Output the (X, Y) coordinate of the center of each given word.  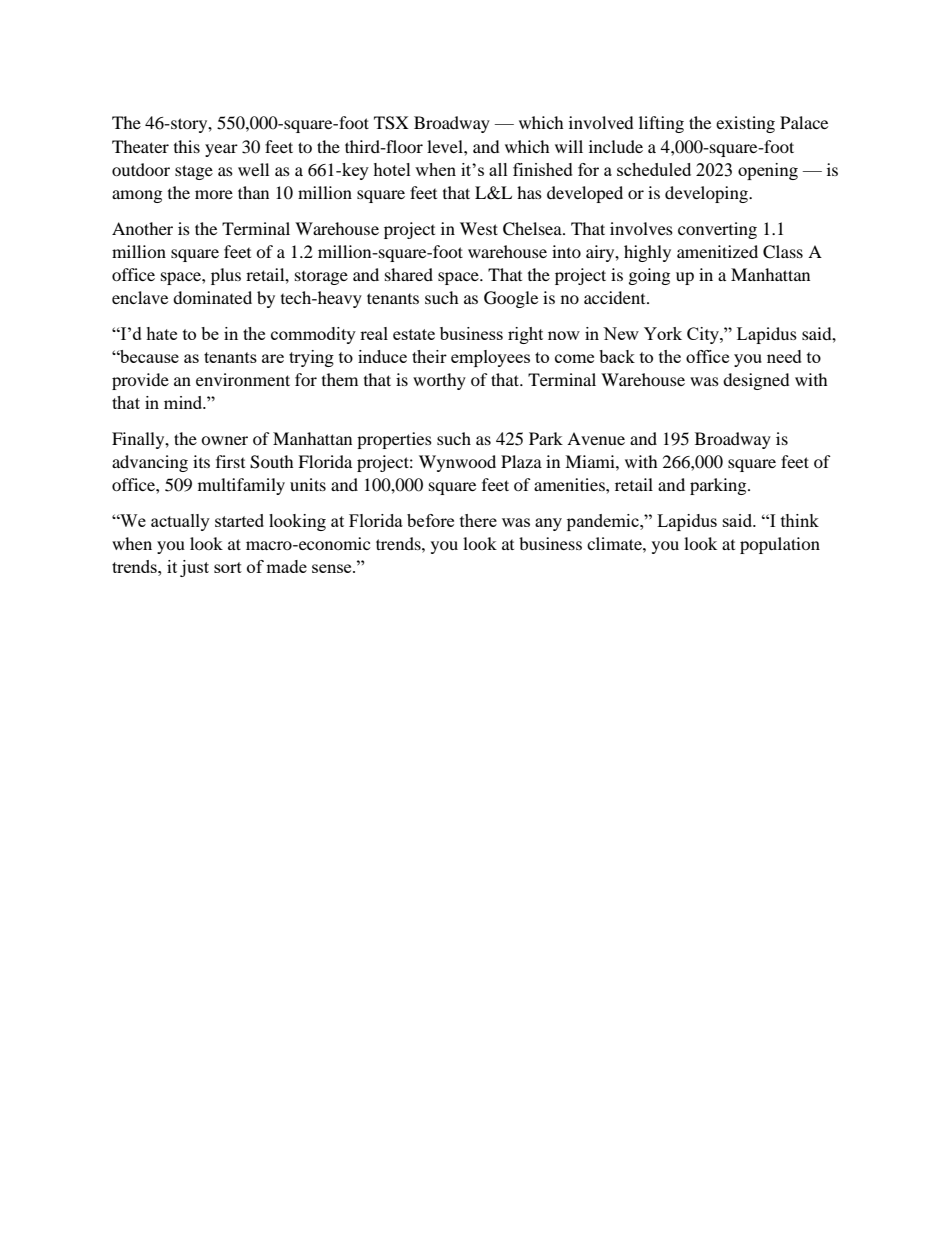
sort (228, 567)
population (780, 545)
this (187, 146)
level (446, 146)
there (478, 520)
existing (745, 124)
